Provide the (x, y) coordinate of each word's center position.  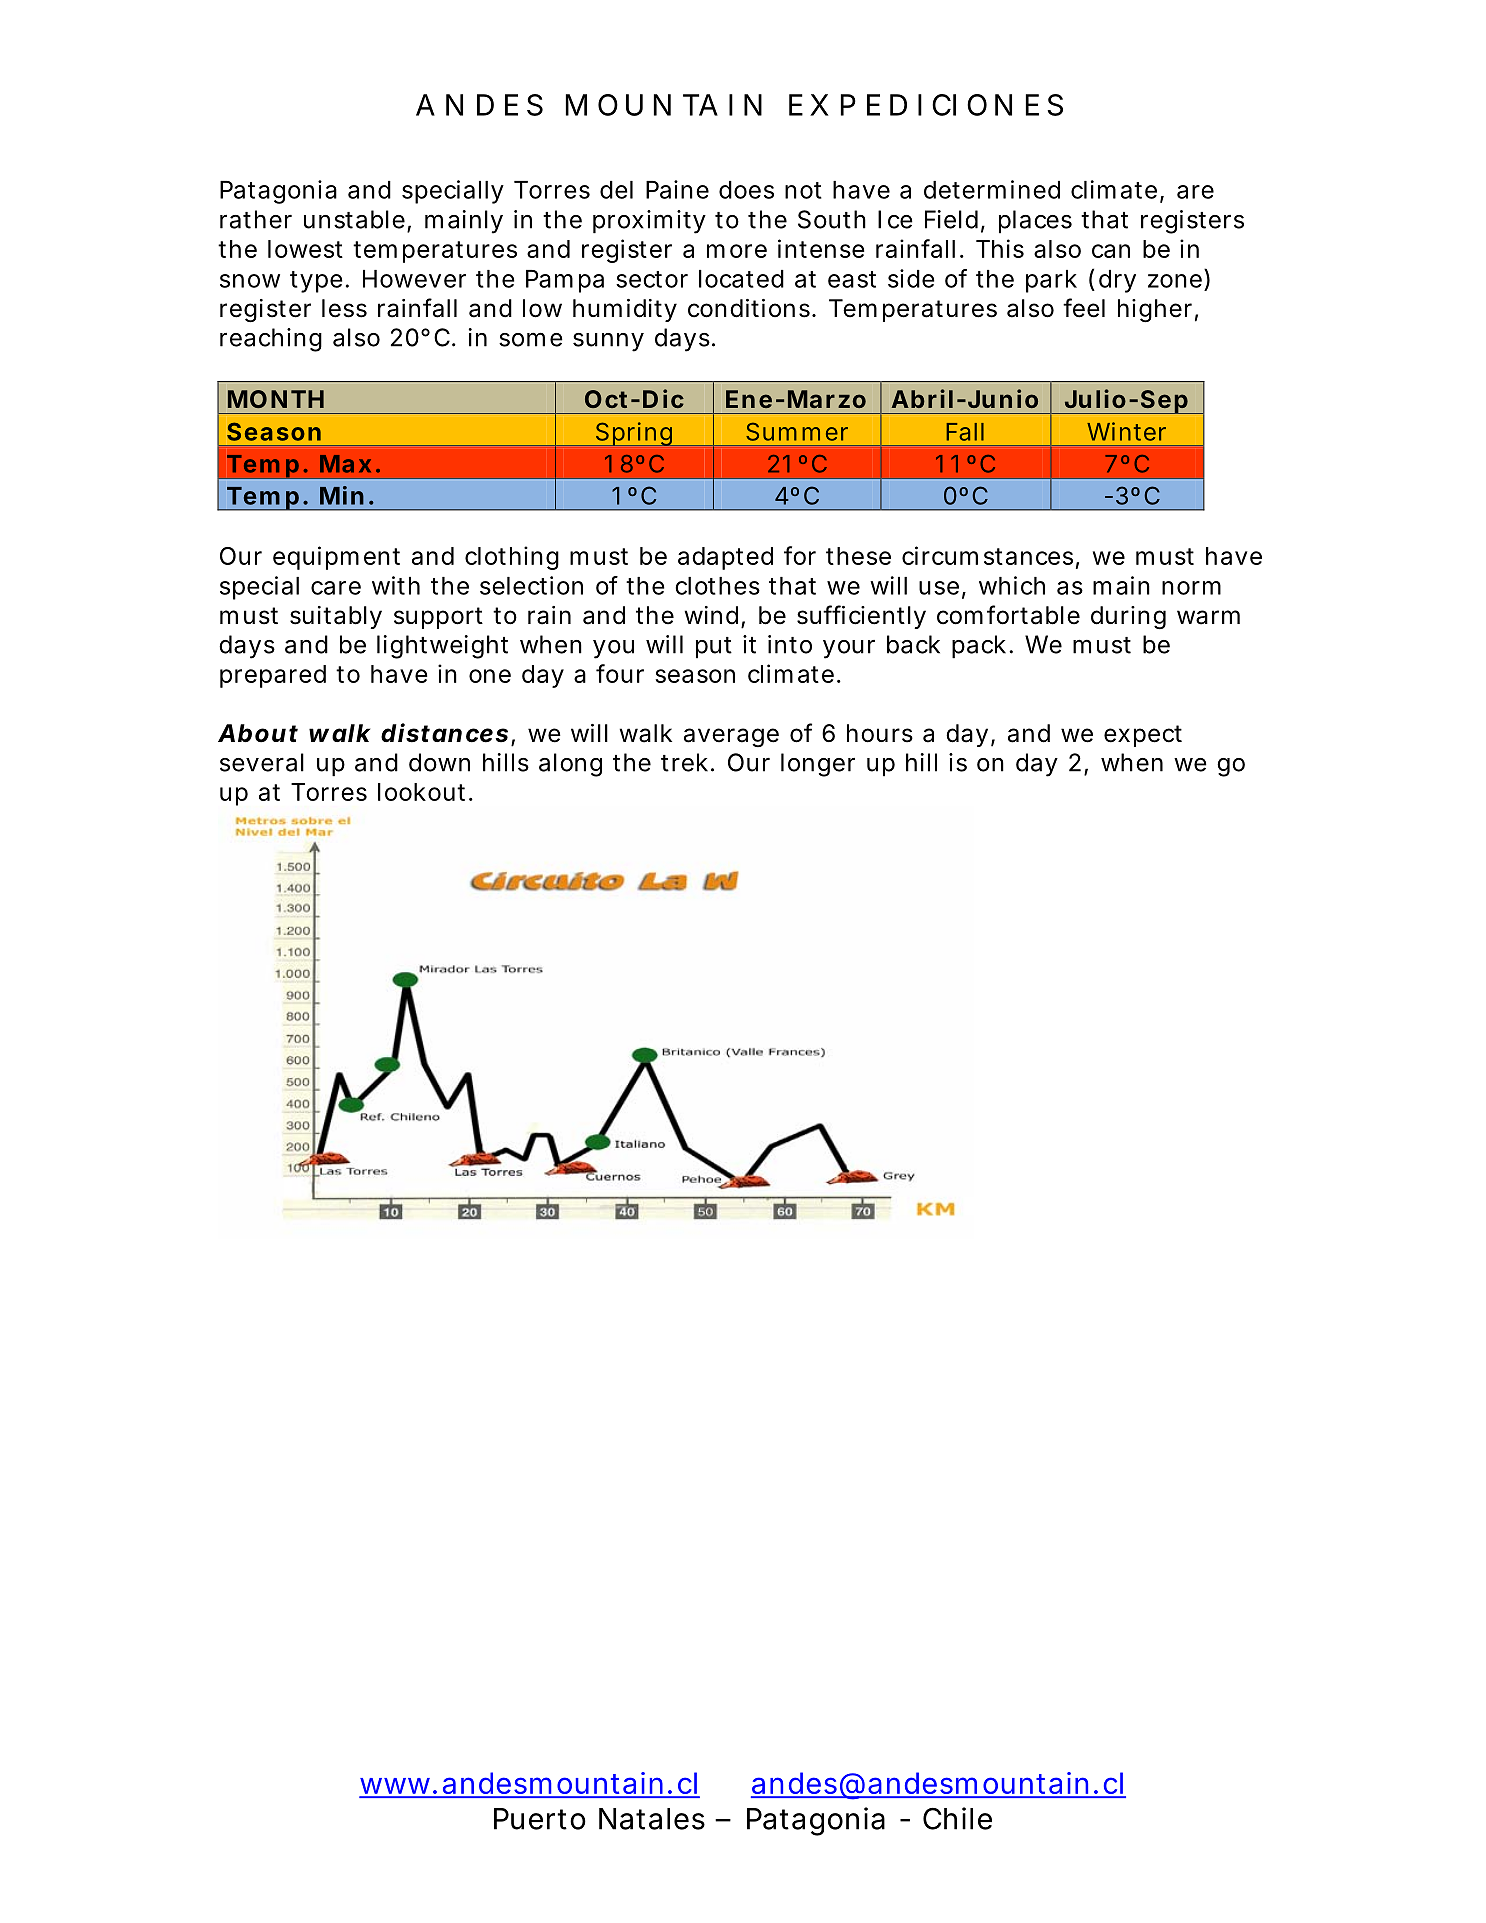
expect (1143, 736)
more (737, 251)
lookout (421, 792)
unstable (354, 219)
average (731, 737)
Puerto (540, 1819)
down (439, 762)
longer (818, 765)
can (1111, 251)
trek (684, 762)
